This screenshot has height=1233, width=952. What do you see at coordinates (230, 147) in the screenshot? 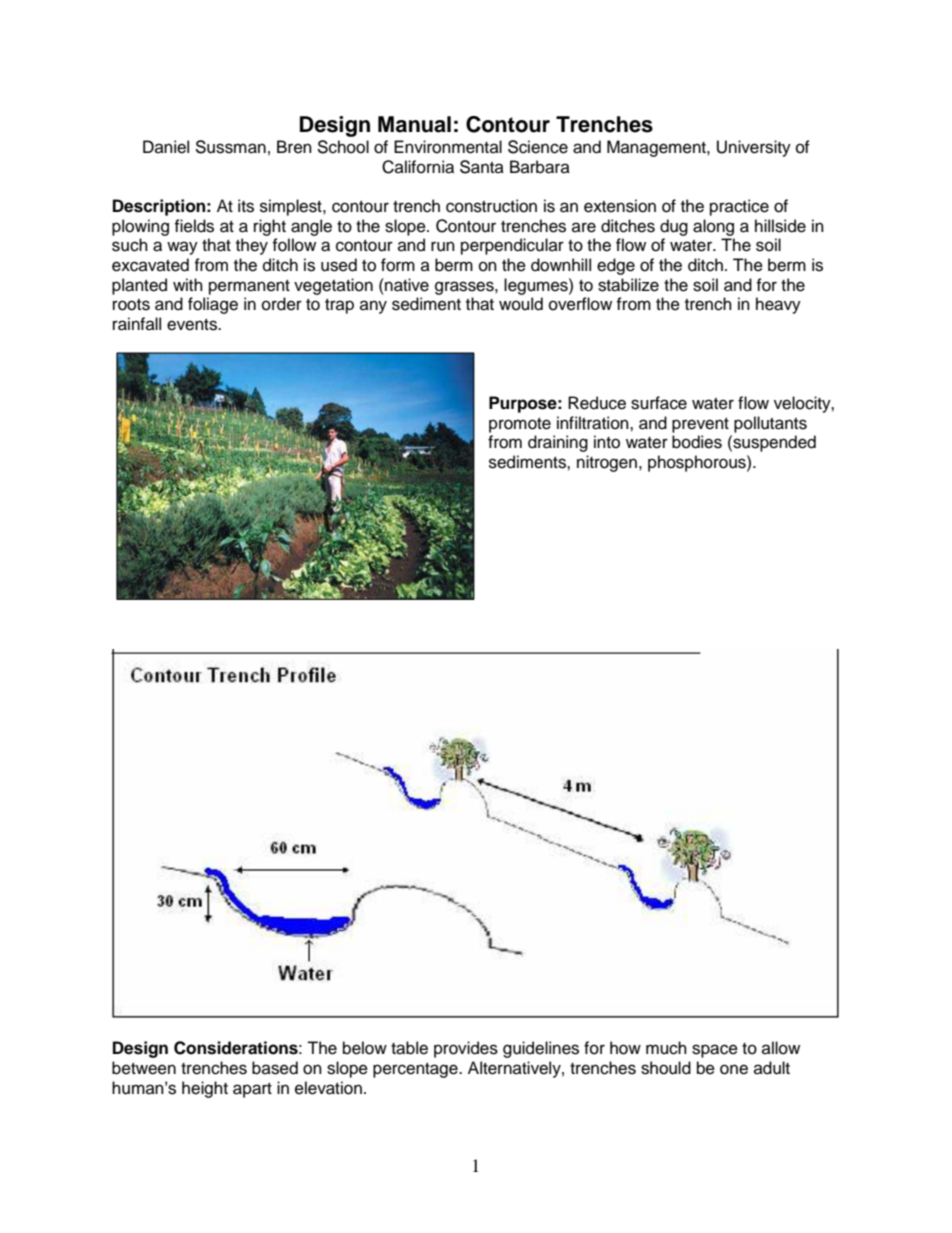
I see `Sussman` at bounding box center [230, 147].
